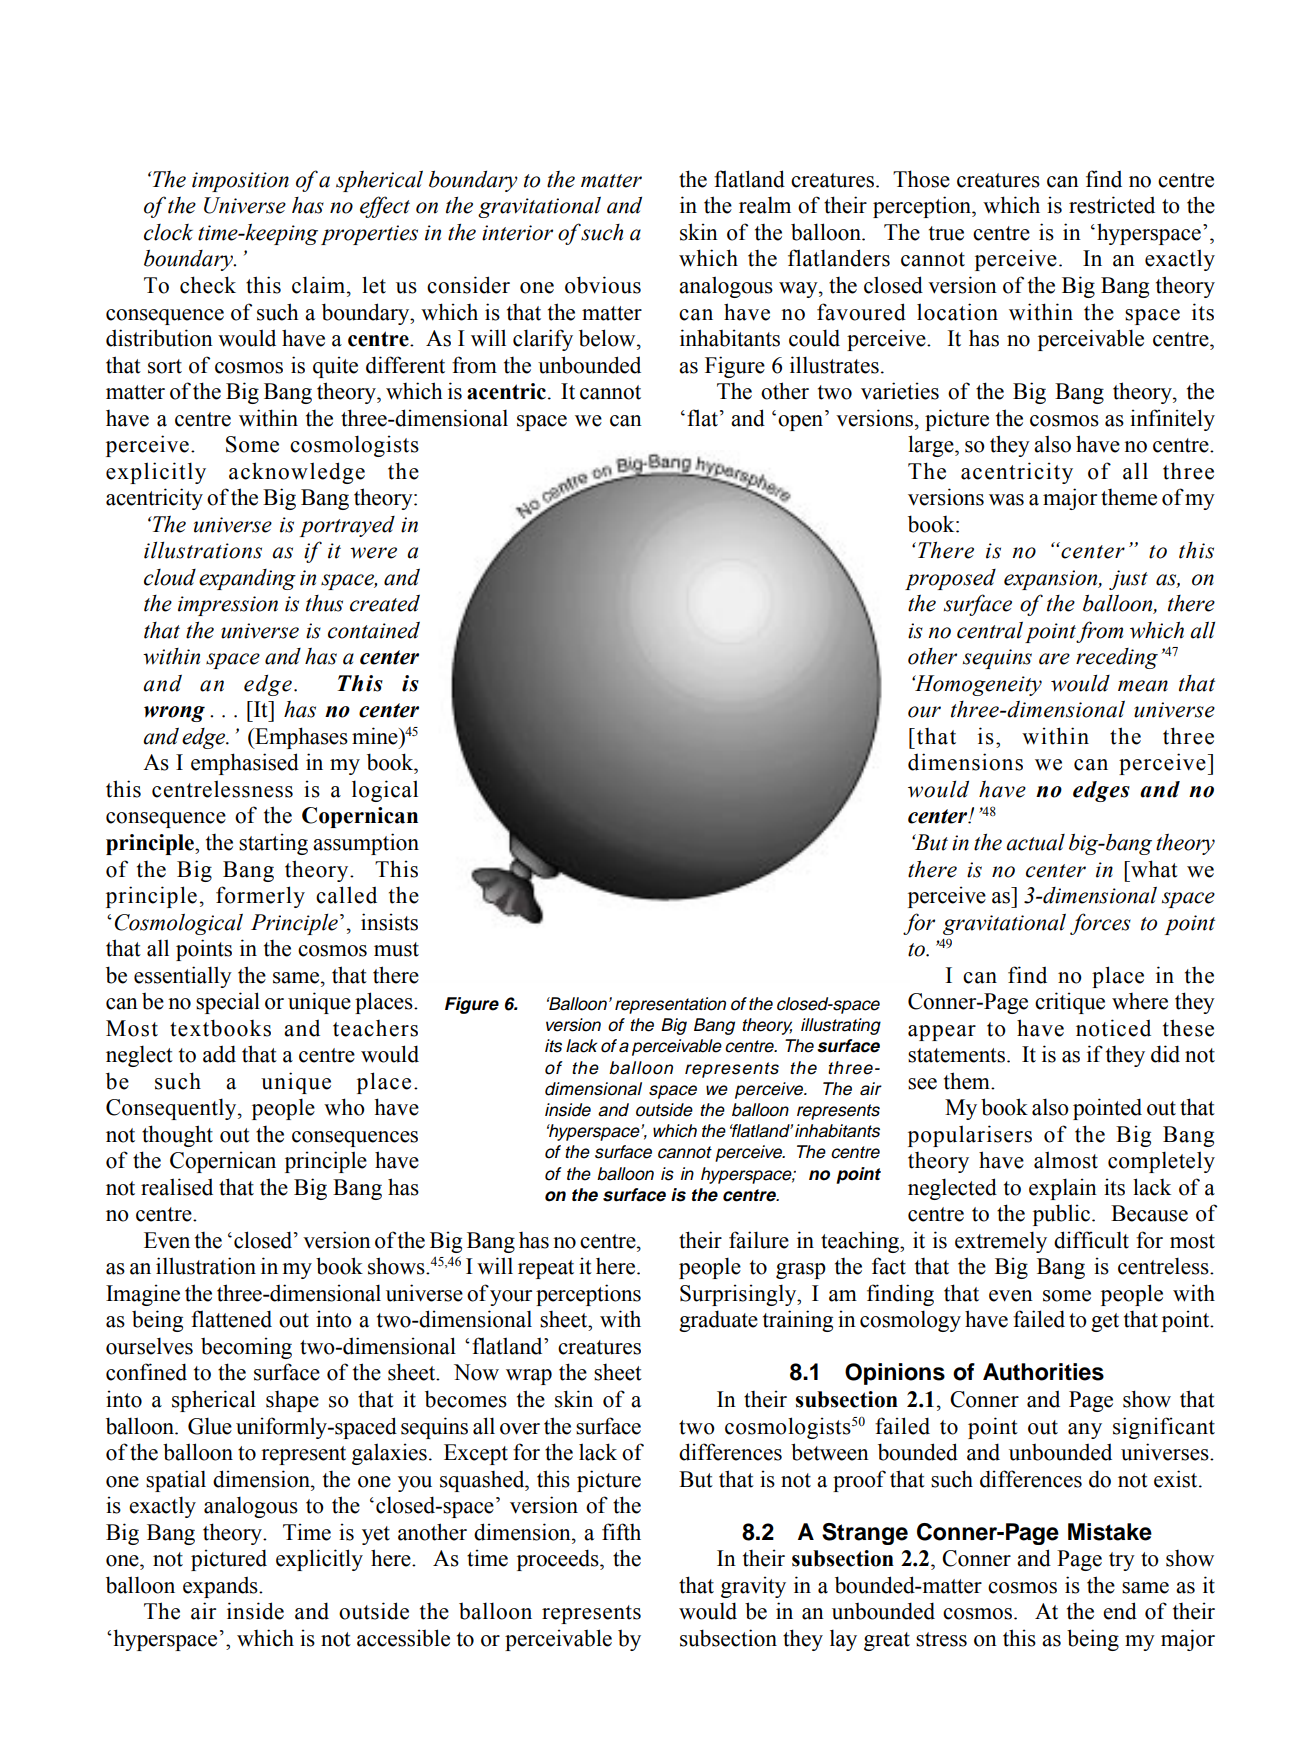 The width and height of the screenshot is (1315, 1755). I want to click on realm, so click(765, 205).
